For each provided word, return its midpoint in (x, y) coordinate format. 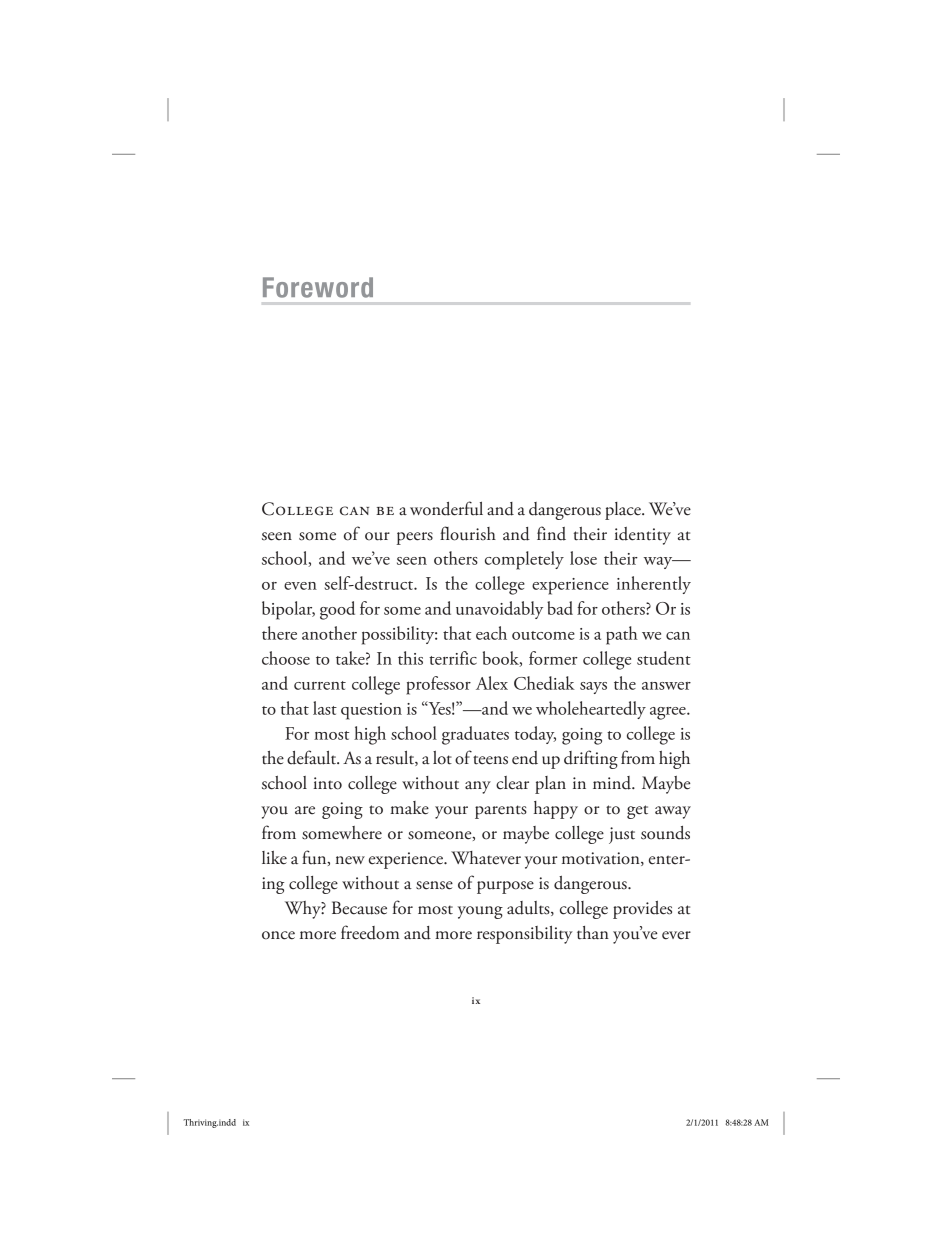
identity (642, 536)
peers (415, 538)
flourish (468, 533)
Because (359, 908)
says (593, 688)
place (624, 511)
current (320, 685)
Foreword (318, 287)
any (478, 787)
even (300, 586)
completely (524, 560)
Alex (492, 683)
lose (583, 558)
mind (613, 783)
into (327, 783)
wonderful (446, 508)
